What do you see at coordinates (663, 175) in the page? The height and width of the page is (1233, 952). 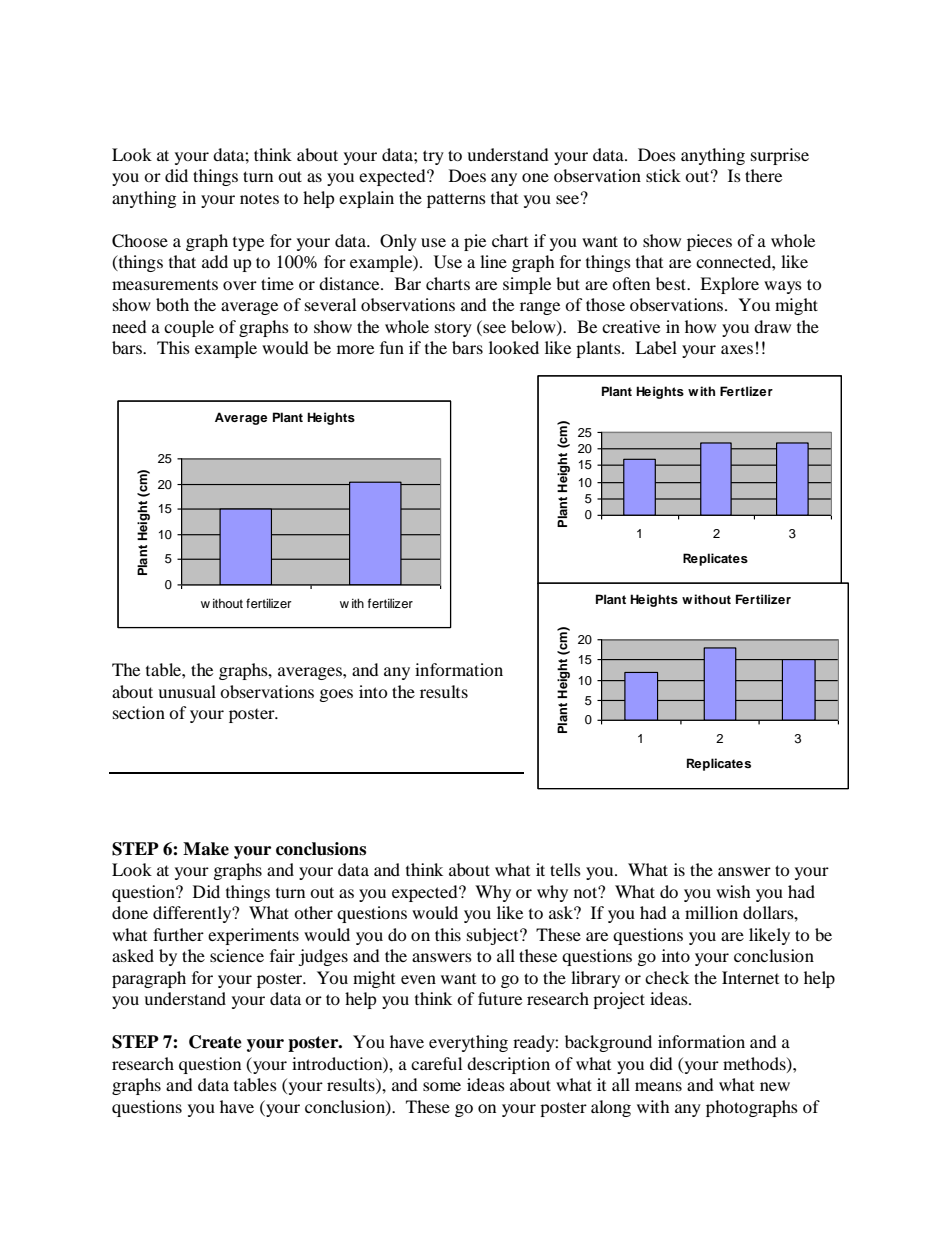 I see `stick` at bounding box center [663, 175].
